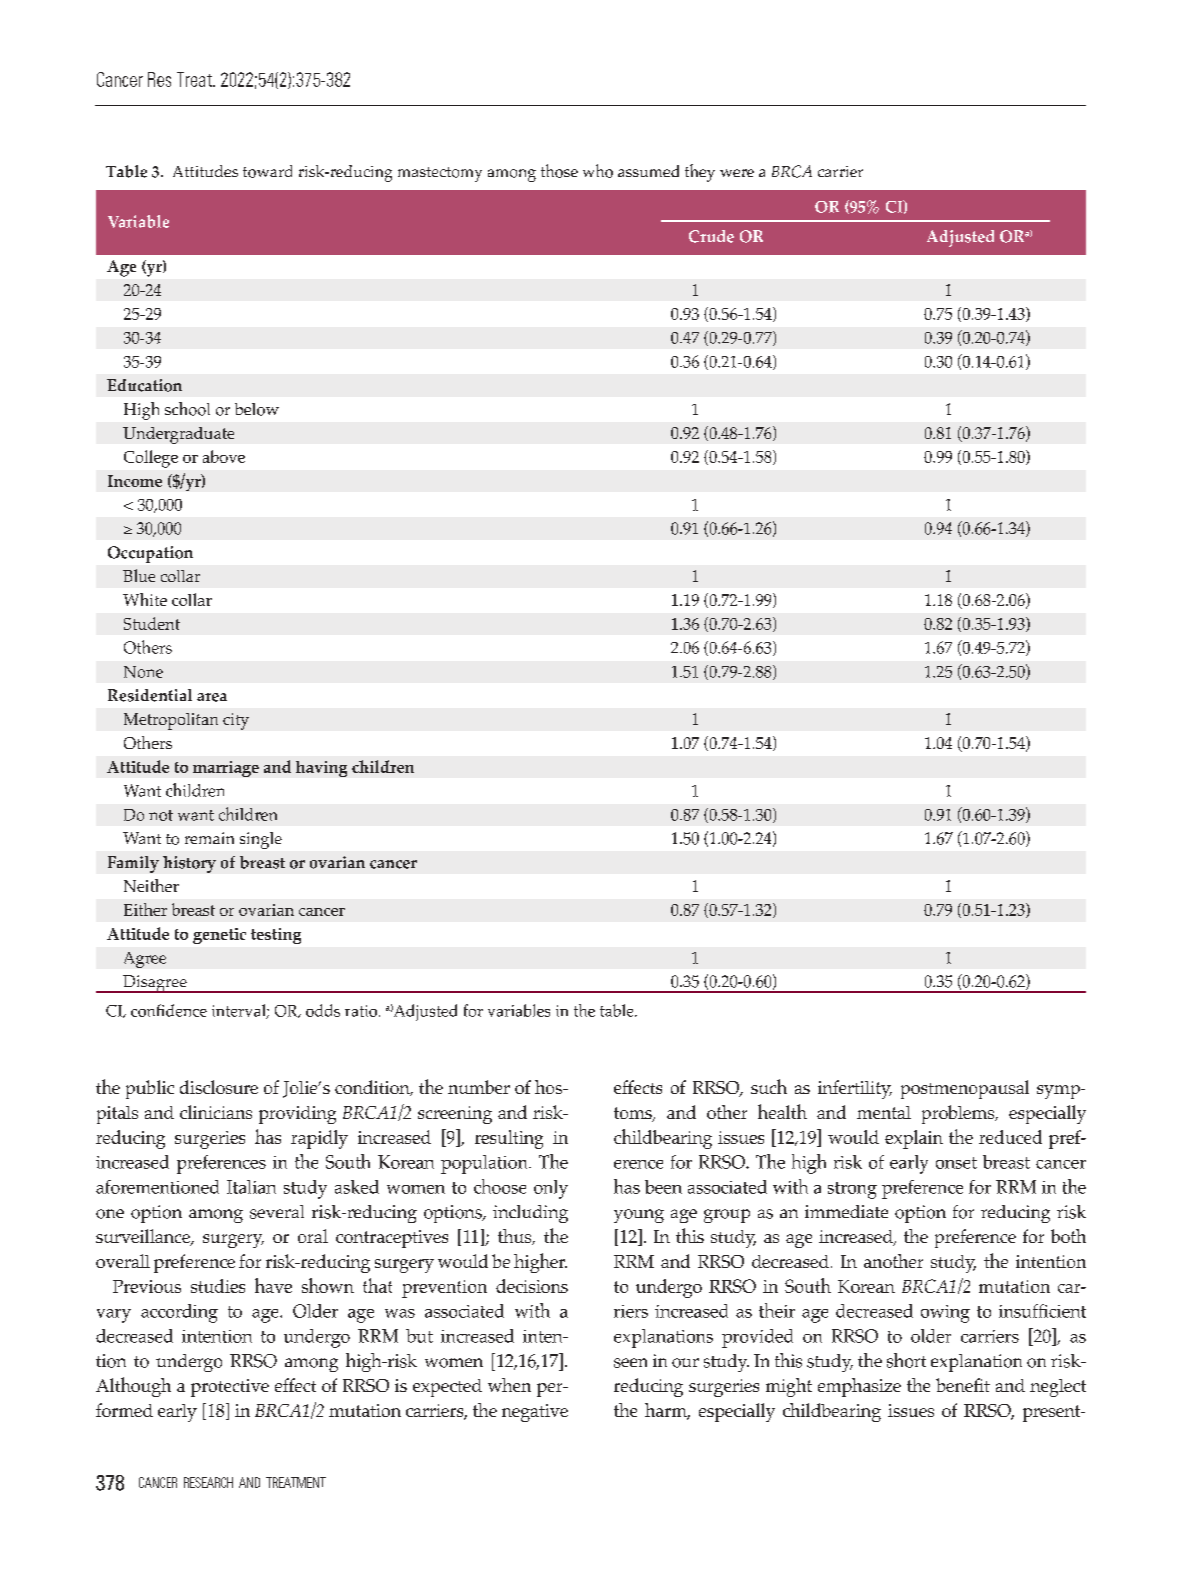 The image size is (1182, 1577). Describe the element at coordinates (209, 838) in the document. I see `remain` at that location.
